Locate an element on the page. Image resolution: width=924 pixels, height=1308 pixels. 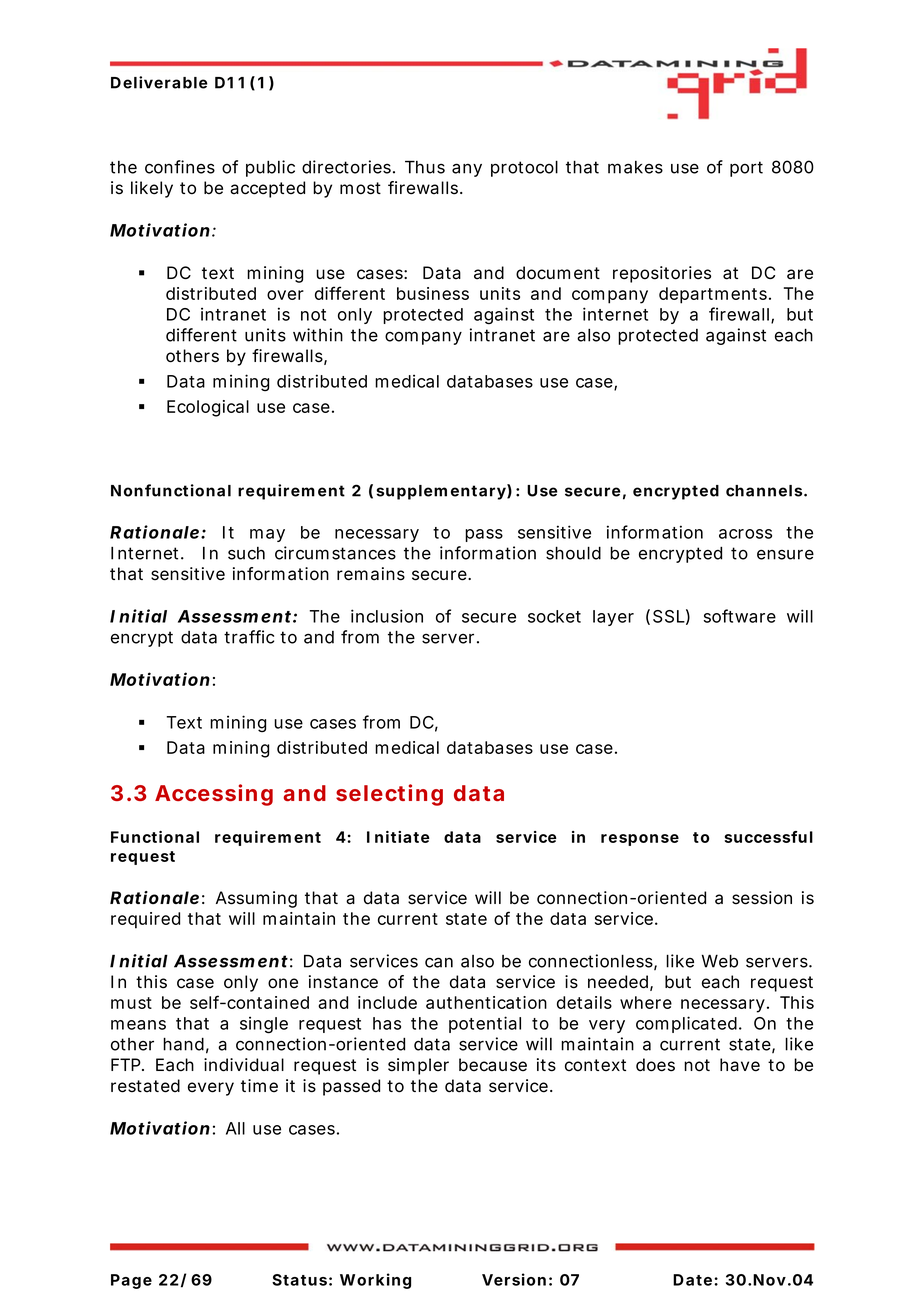
required is located at coordinates (145, 920).
